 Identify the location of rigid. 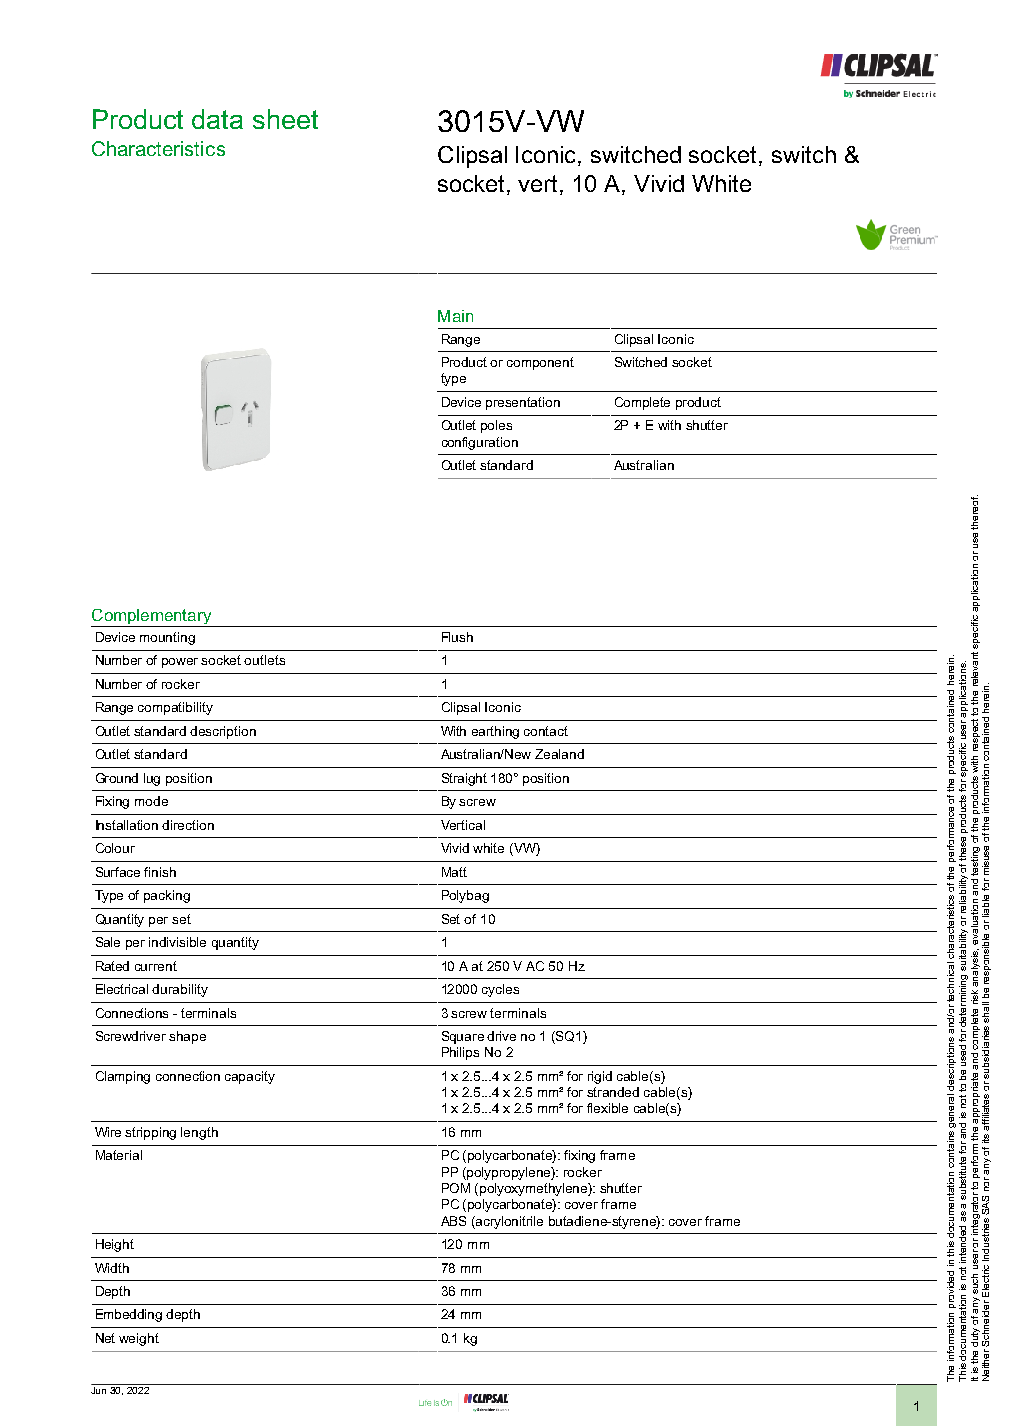
(600, 1077).
